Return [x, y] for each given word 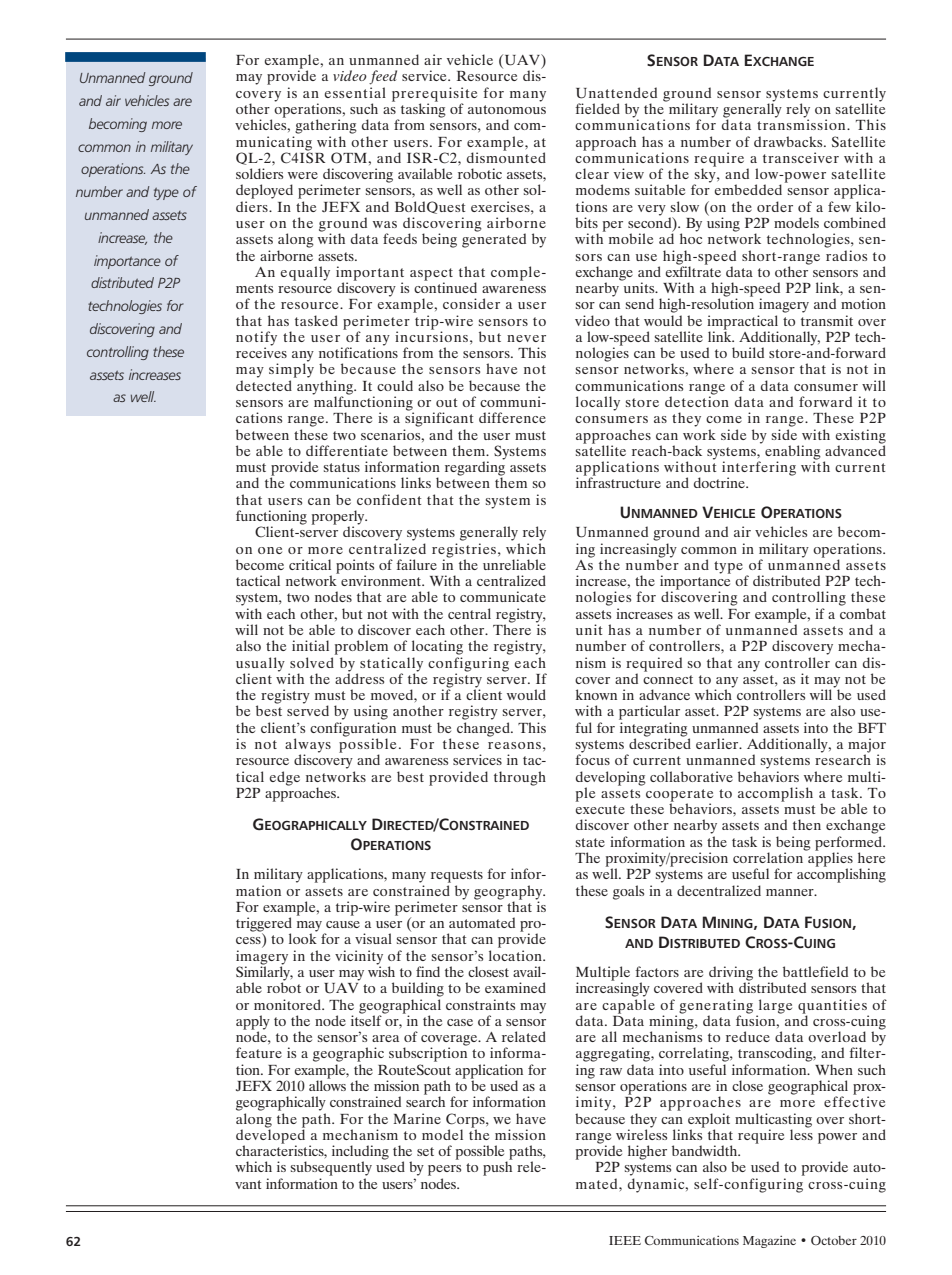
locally [598, 403]
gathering [326, 126]
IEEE [625, 1240]
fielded [597, 108]
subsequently [331, 1168]
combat [863, 613]
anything [326, 388]
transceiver [801, 157]
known [596, 694]
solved [312, 662]
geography [509, 893]
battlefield [815, 971]
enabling [793, 453]
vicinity [359, 958]
